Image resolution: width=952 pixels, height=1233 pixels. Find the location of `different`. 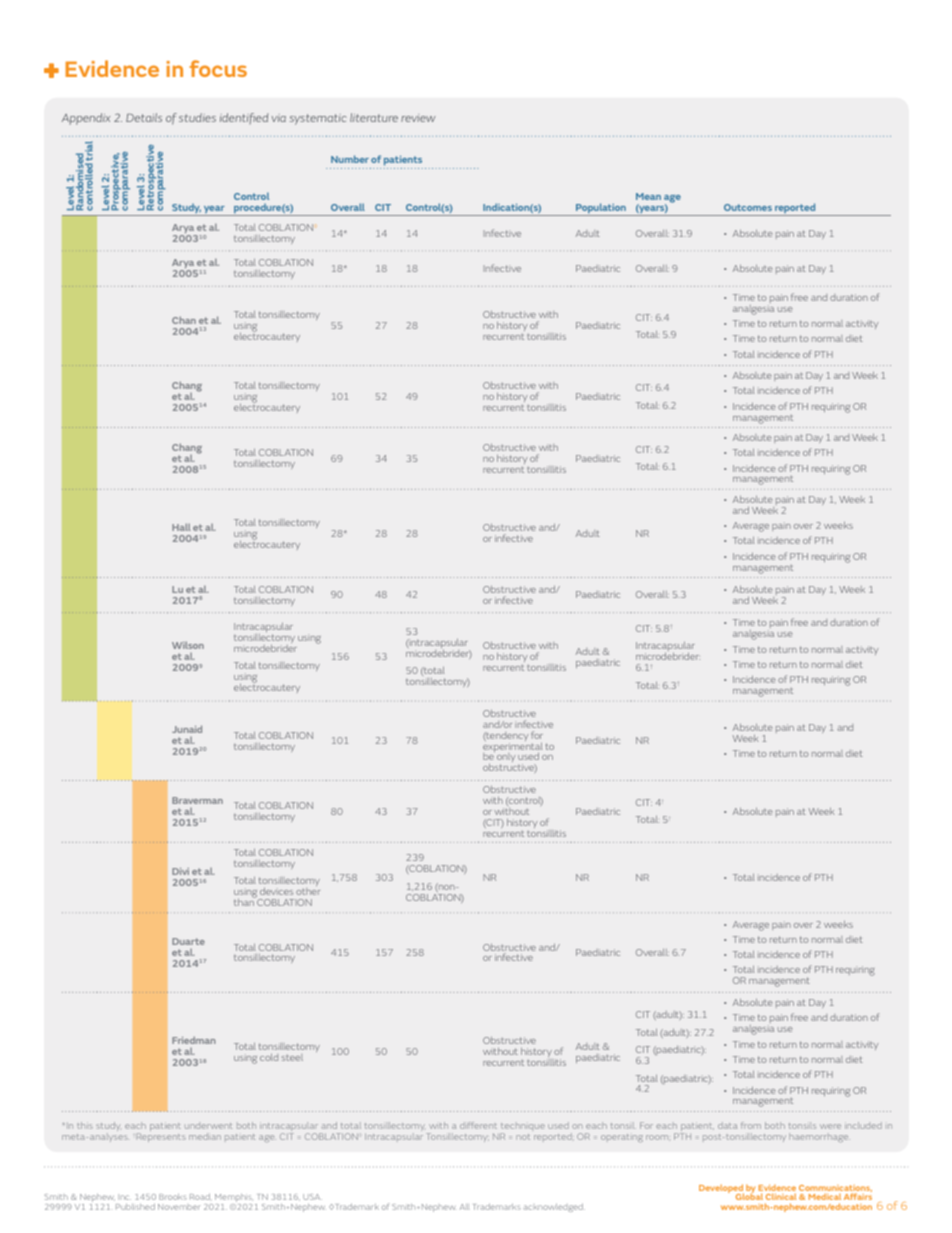

different is located at coordinates (478, 1125).
